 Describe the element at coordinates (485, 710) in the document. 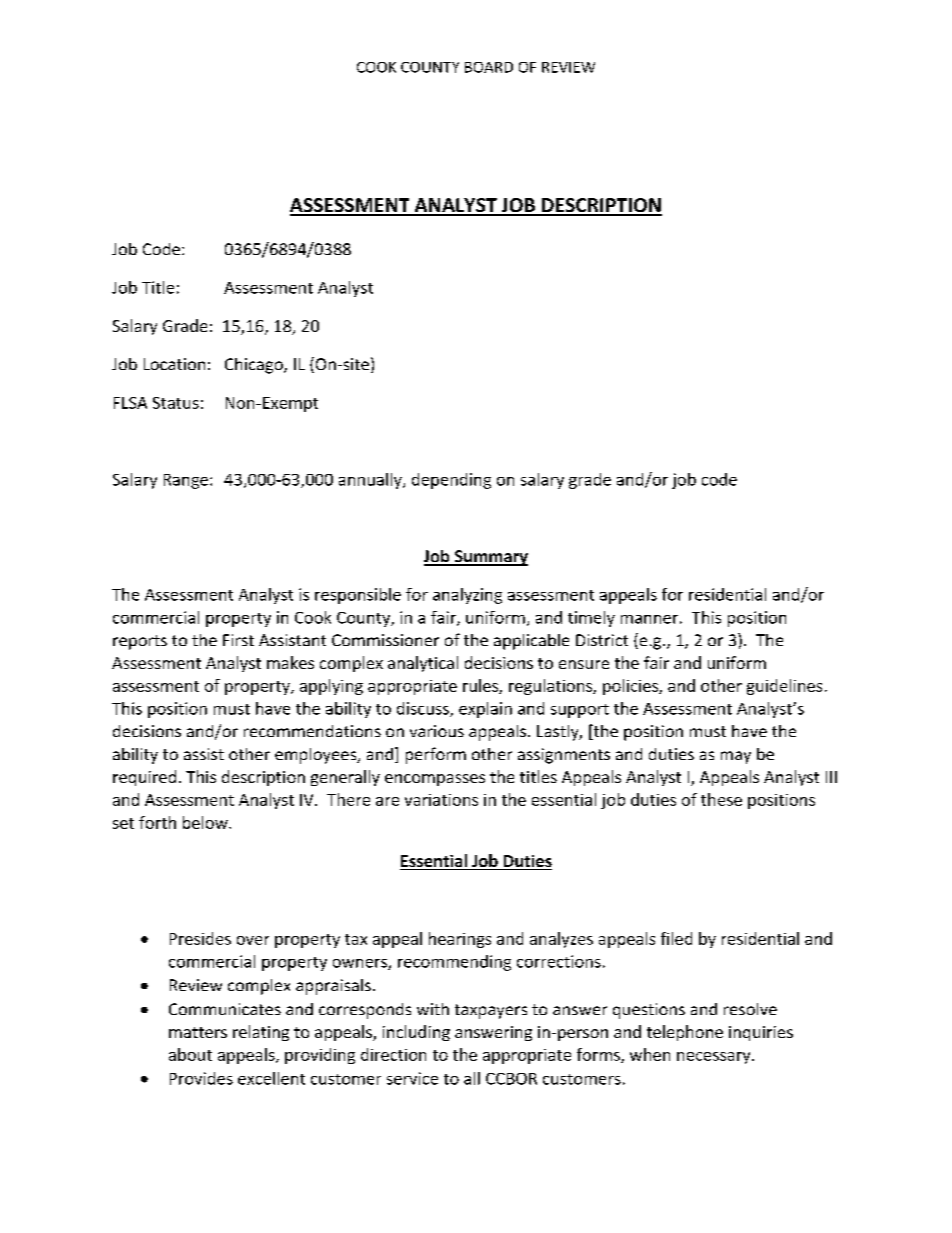

I see `explain` at that location.
